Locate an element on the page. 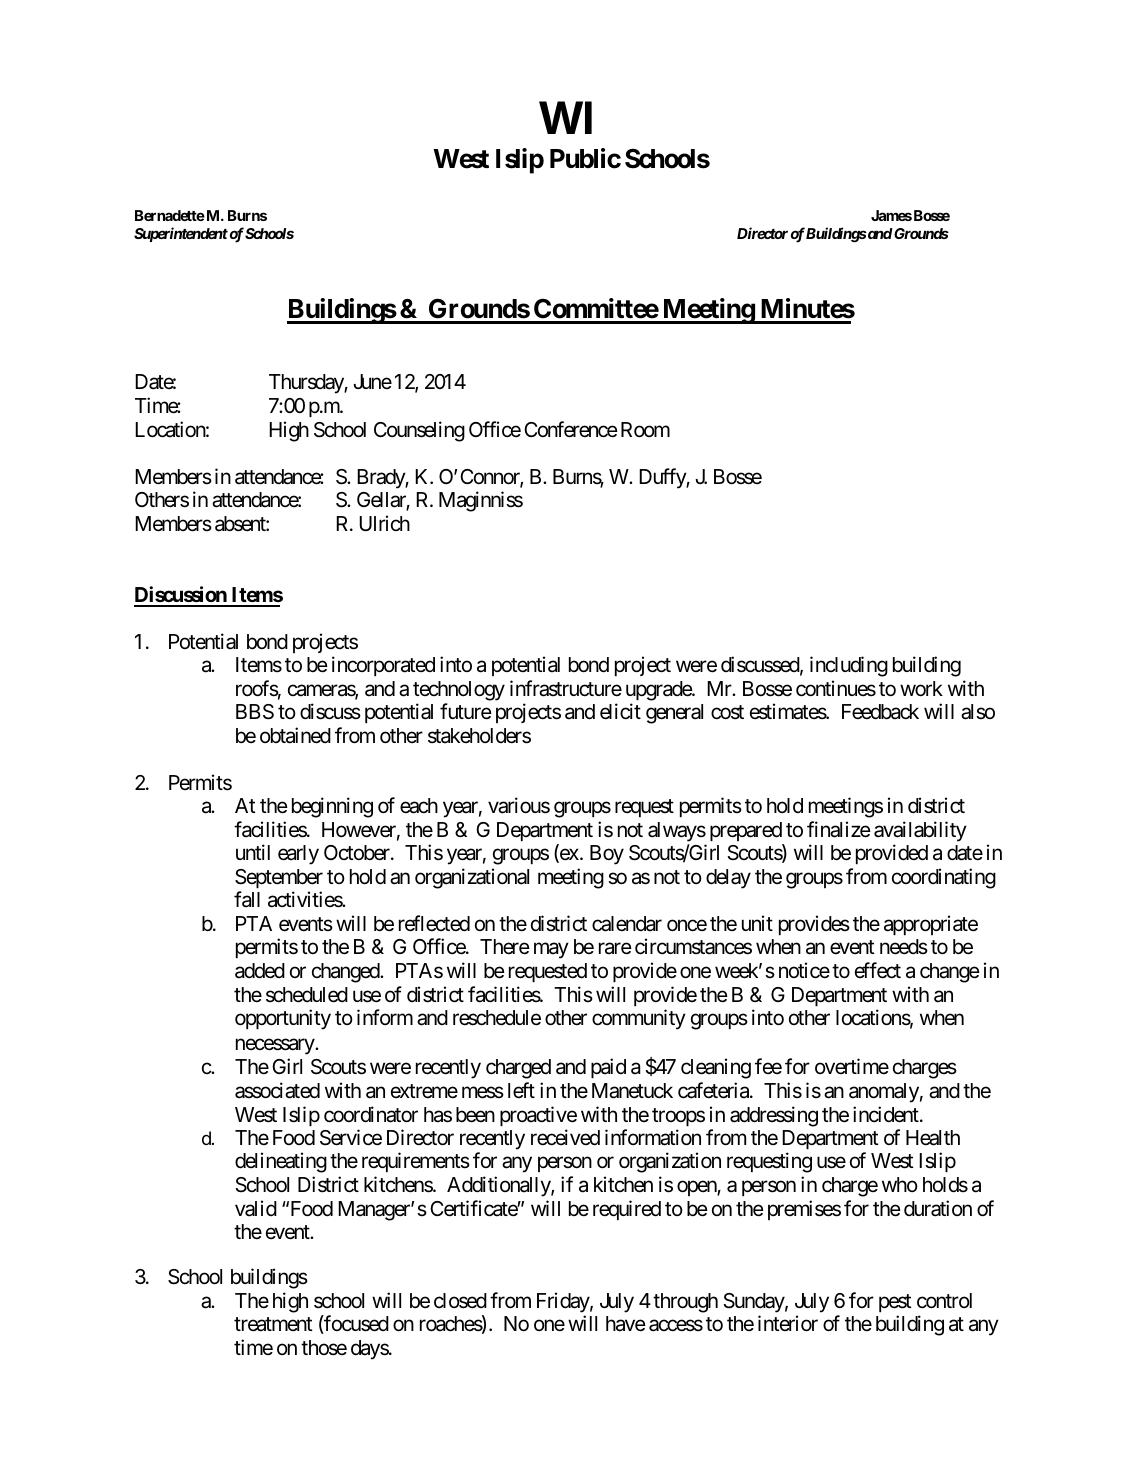 The image size is (1139, 1474). Conference is located at coordinates (571, 429).
